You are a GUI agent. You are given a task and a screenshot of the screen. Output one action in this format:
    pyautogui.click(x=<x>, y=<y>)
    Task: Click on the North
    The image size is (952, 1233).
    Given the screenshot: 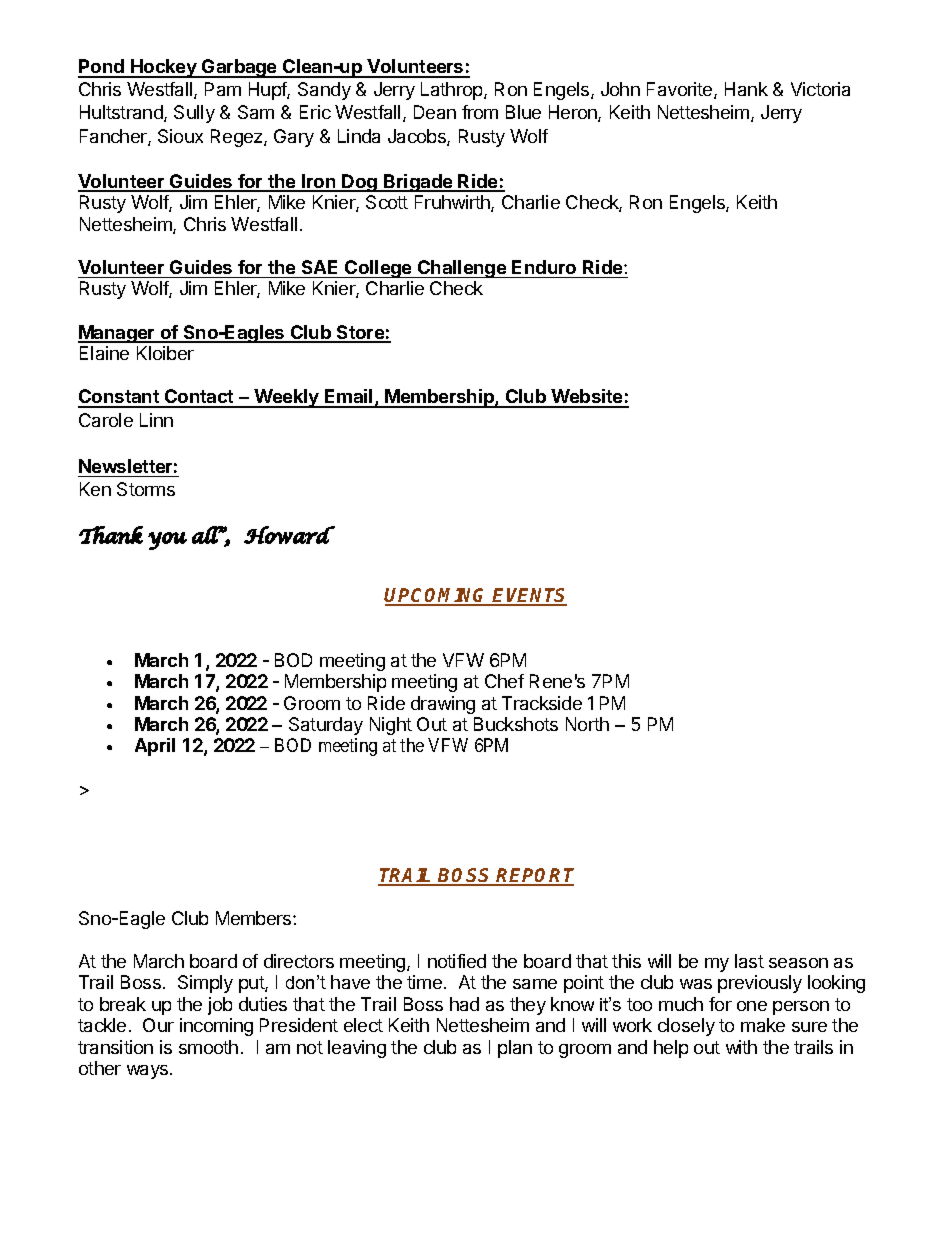 What is the action you would take?
    pyautogui.click(x=587, y=724)
